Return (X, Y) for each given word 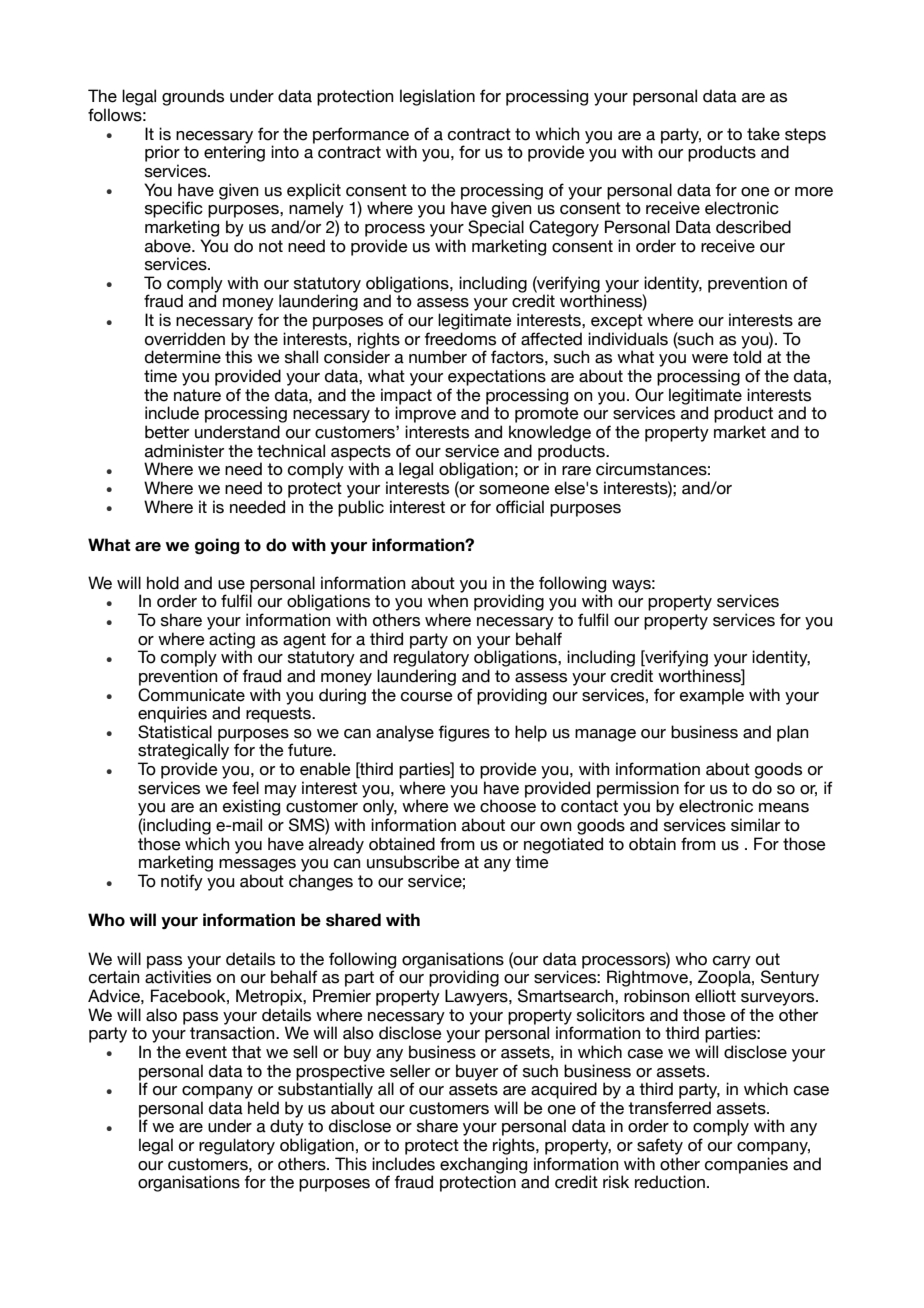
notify (182, 882)
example (712, 696)
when (448, 601)
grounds (193, 97)
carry (732, 963)
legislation (437, 97)
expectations (497, 377)
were (710, 359)
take (763, 134)
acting (232, 641)
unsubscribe (413, 862)
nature (197, 395)
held (263, 1108)
